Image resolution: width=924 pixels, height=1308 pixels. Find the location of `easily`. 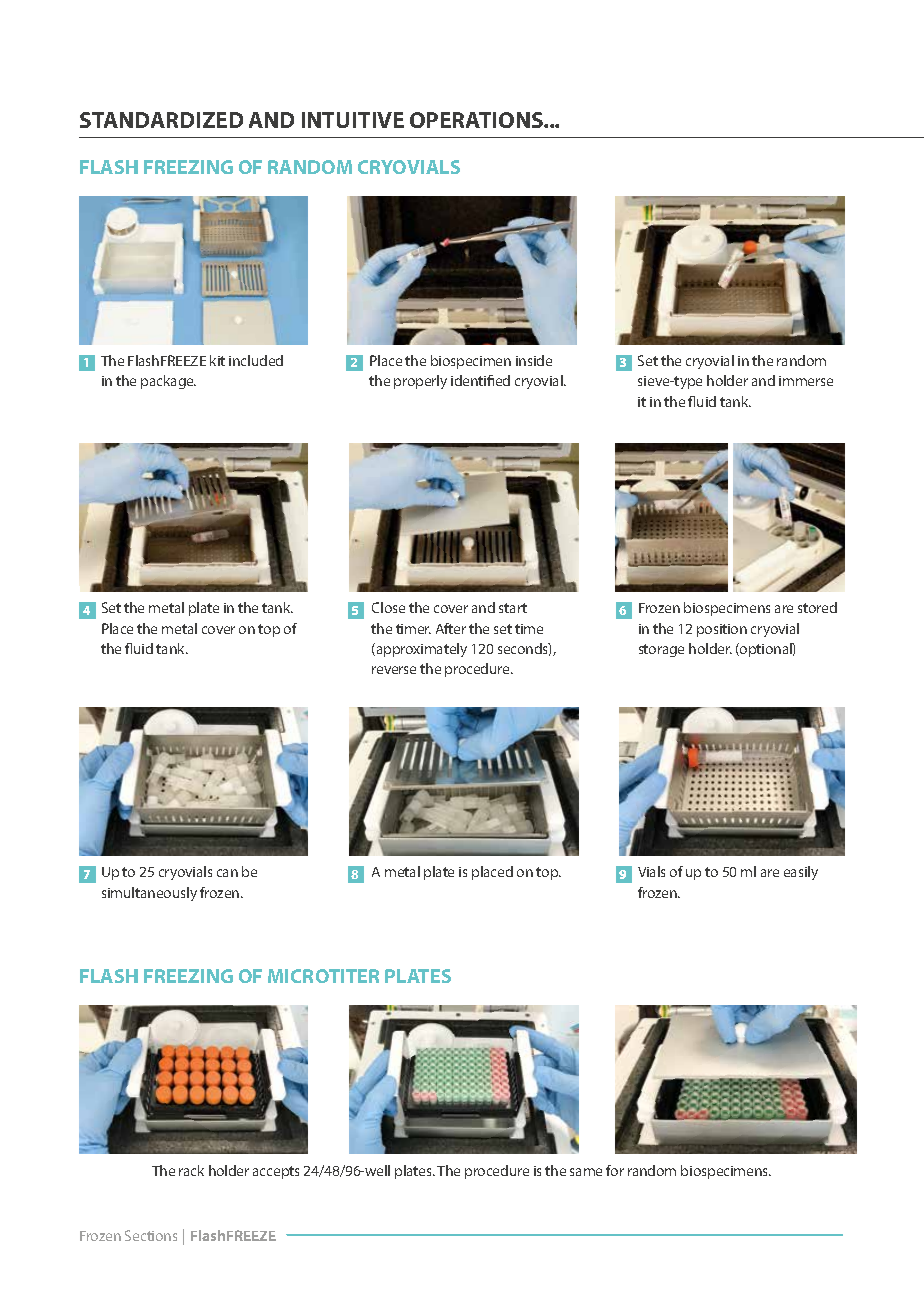

easily is located at coordinates (801, 873).
